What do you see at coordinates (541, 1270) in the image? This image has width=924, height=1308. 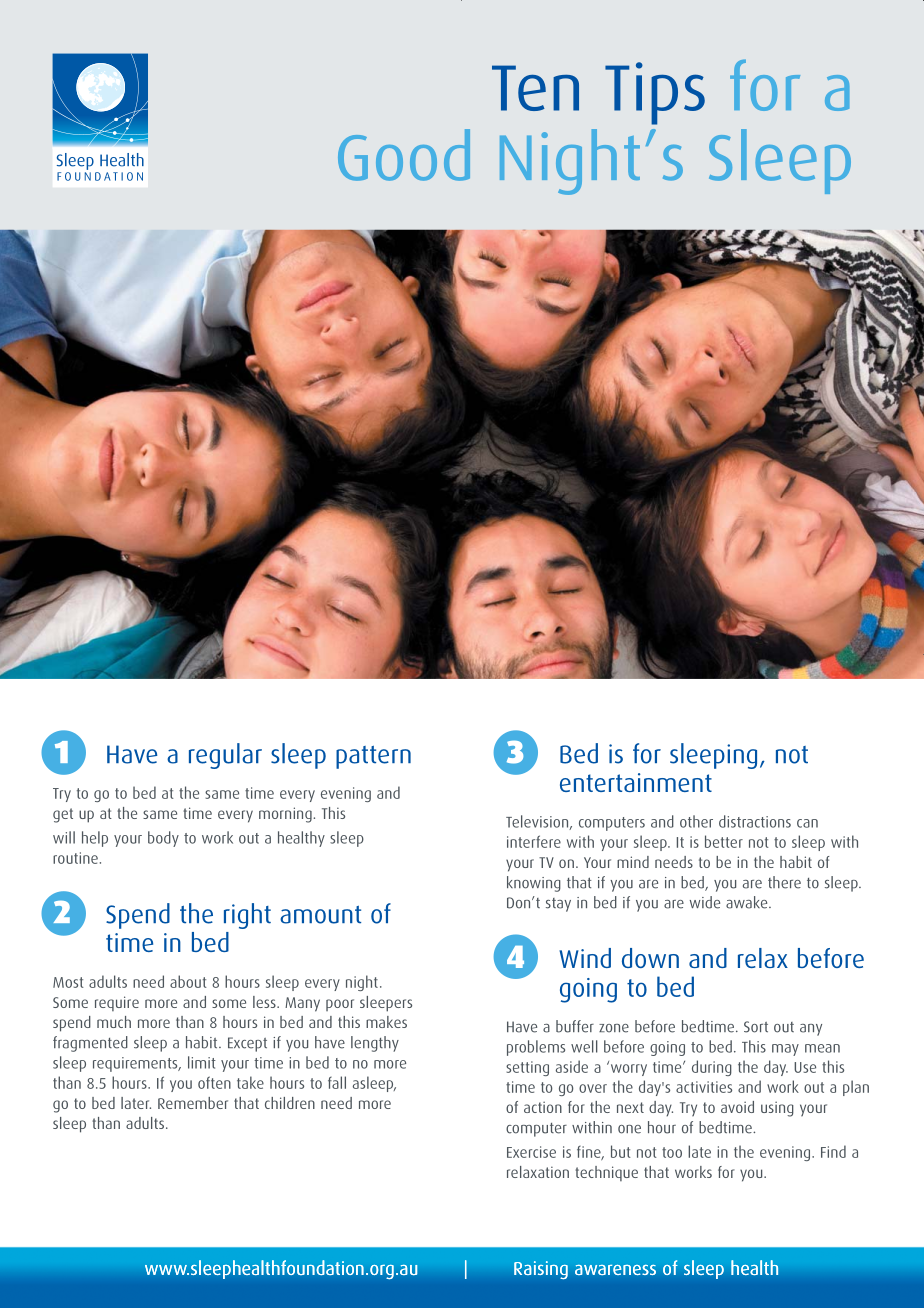 I see `Raising` at bounding box center [541, 1270].
